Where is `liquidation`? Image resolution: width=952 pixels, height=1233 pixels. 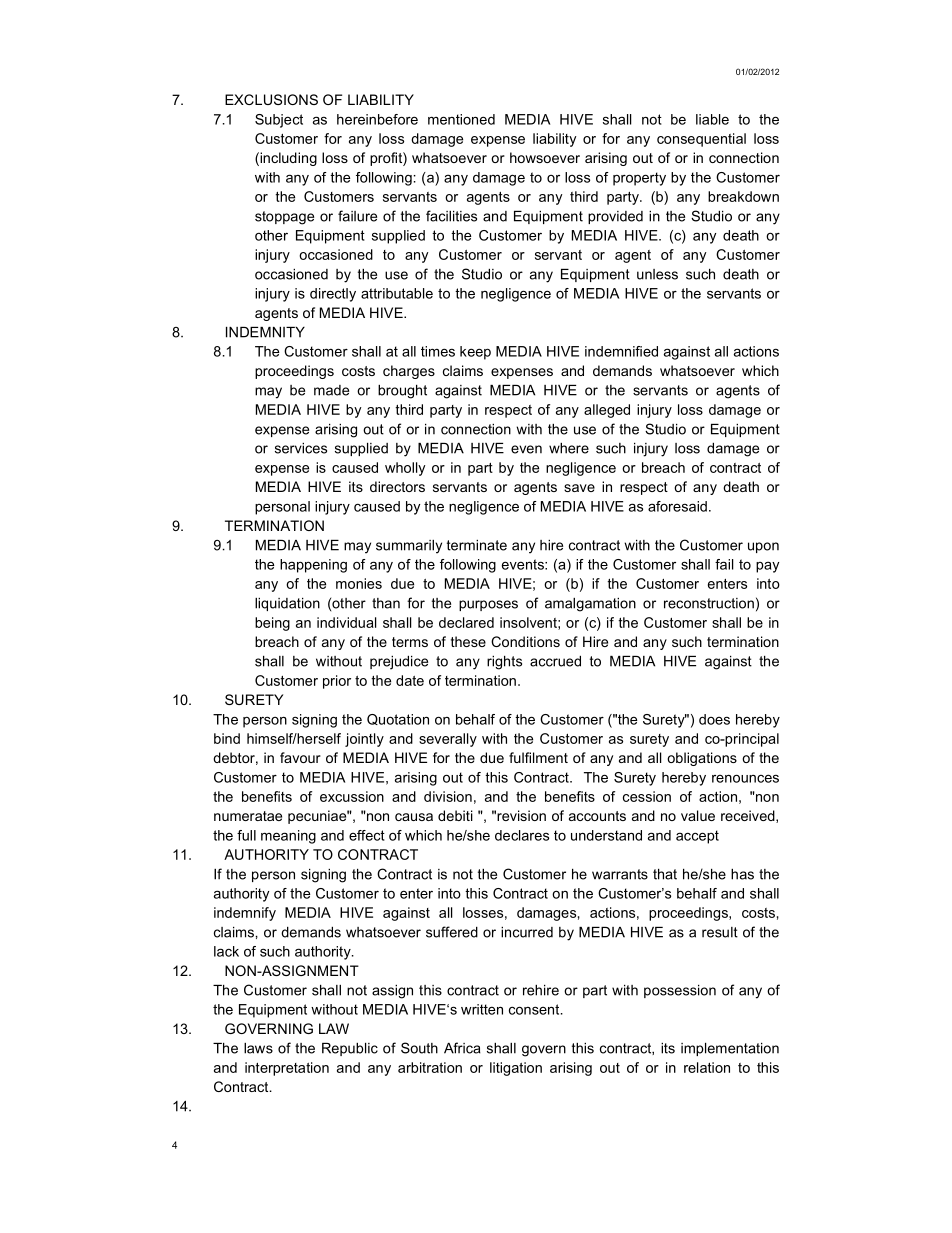 liquidation is located at coordinates (287, 604).
